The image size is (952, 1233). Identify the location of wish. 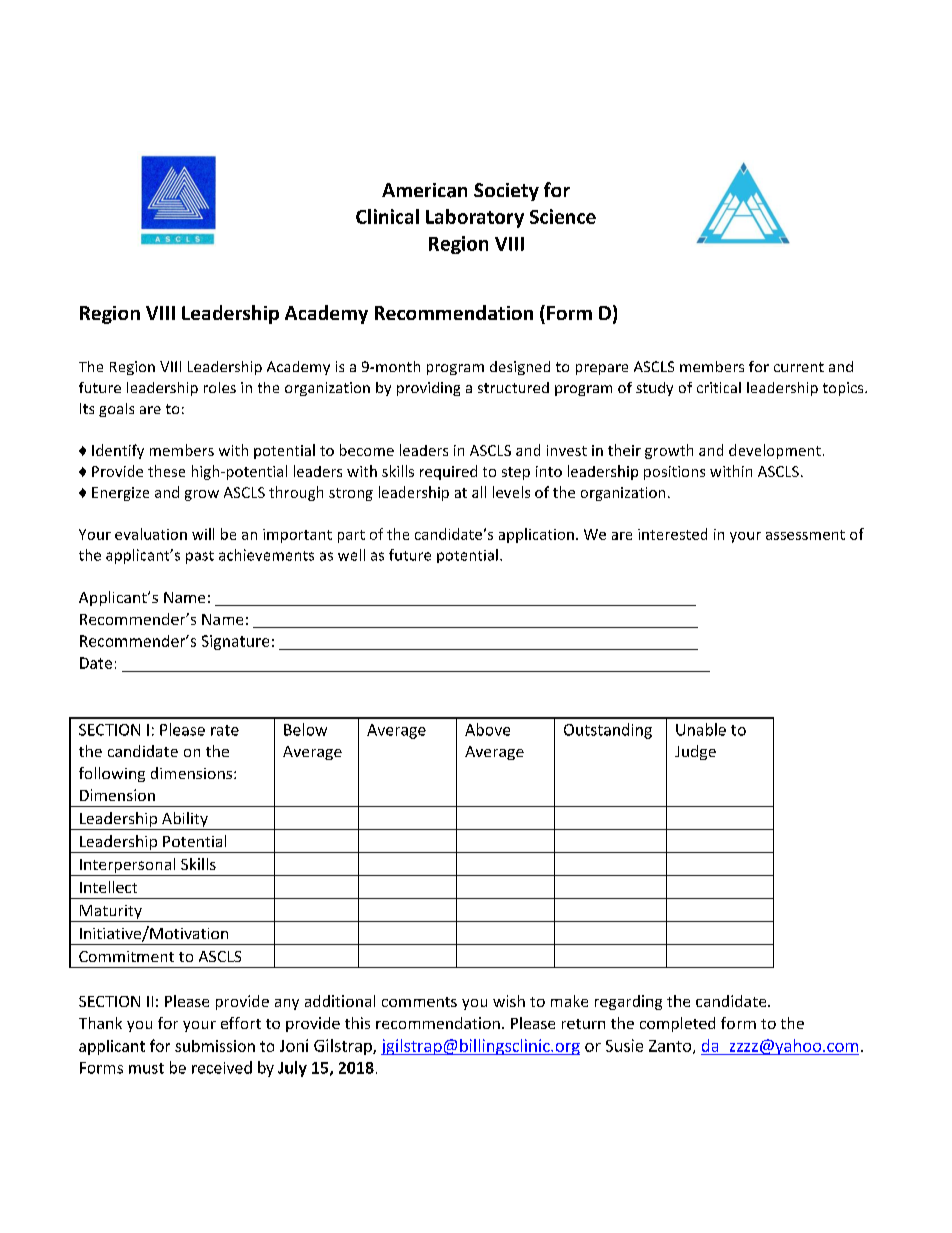
(509, 1001).
